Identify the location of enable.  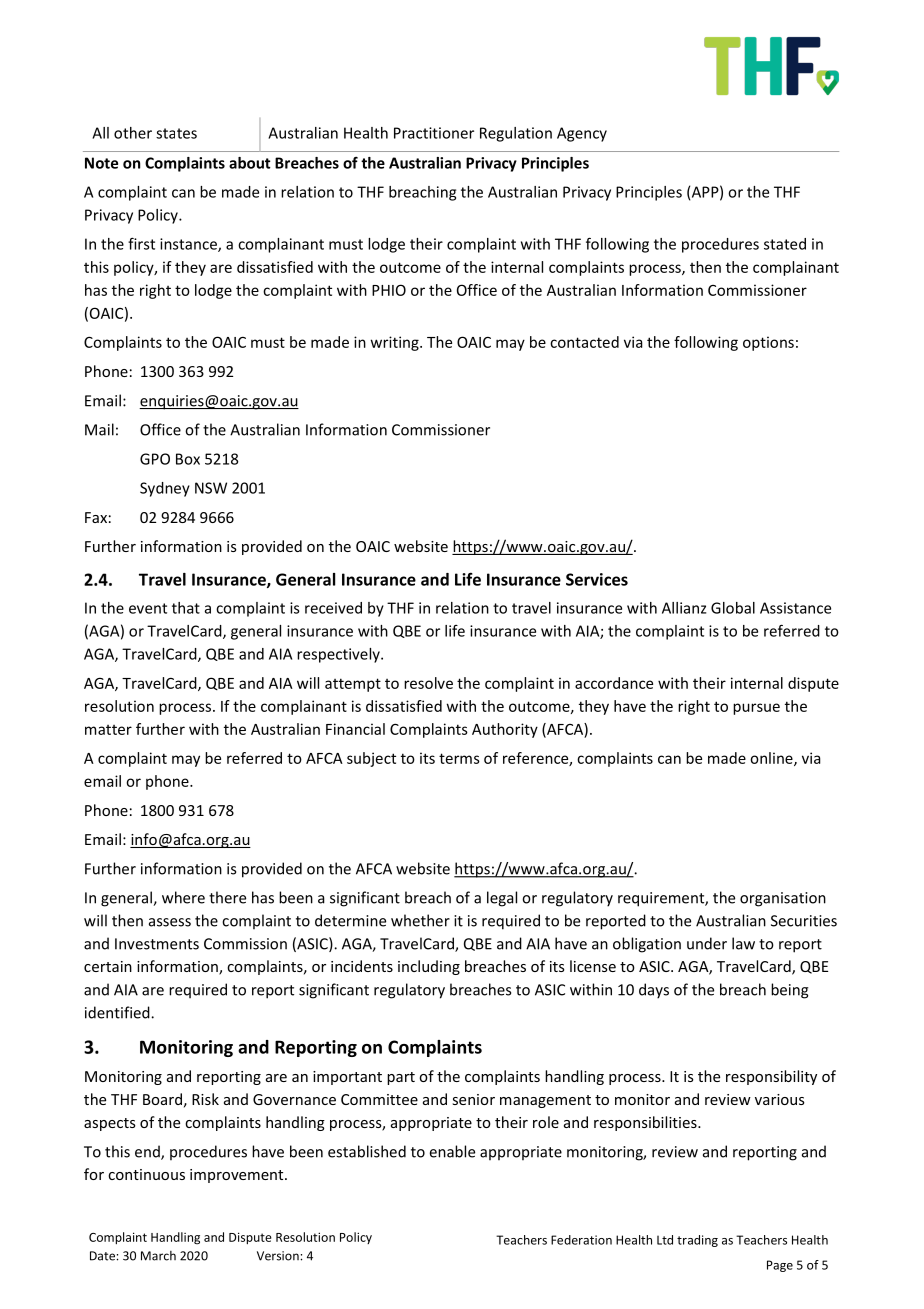
(452, 1151).
